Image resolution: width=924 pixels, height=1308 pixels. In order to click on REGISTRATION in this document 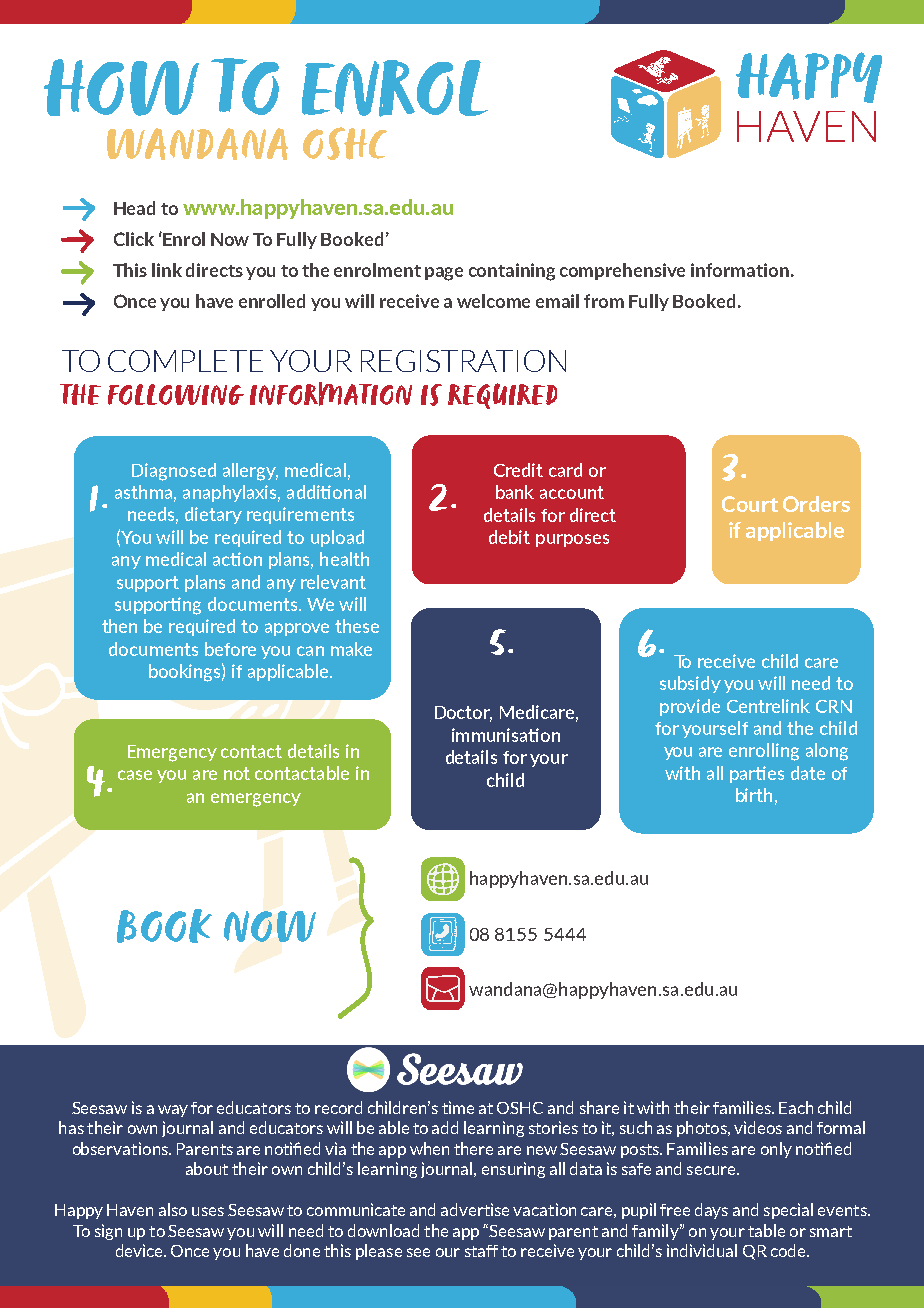, I will do `click(463, 361)`.
